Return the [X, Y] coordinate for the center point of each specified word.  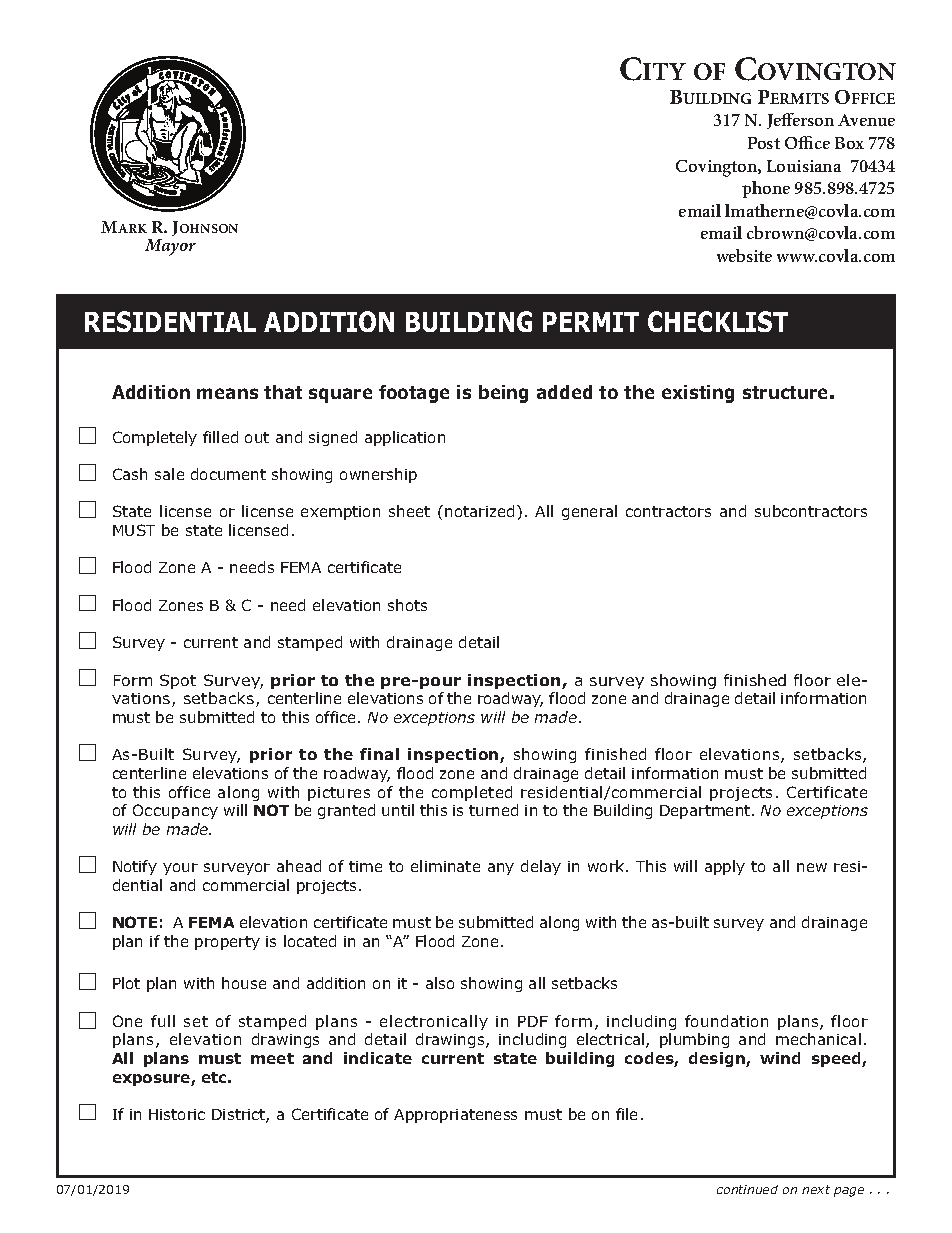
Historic [177, 1114]
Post [764, 143]
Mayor [170, 247]
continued [747, 1189]
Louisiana [804, 166]
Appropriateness [455, 1116]
